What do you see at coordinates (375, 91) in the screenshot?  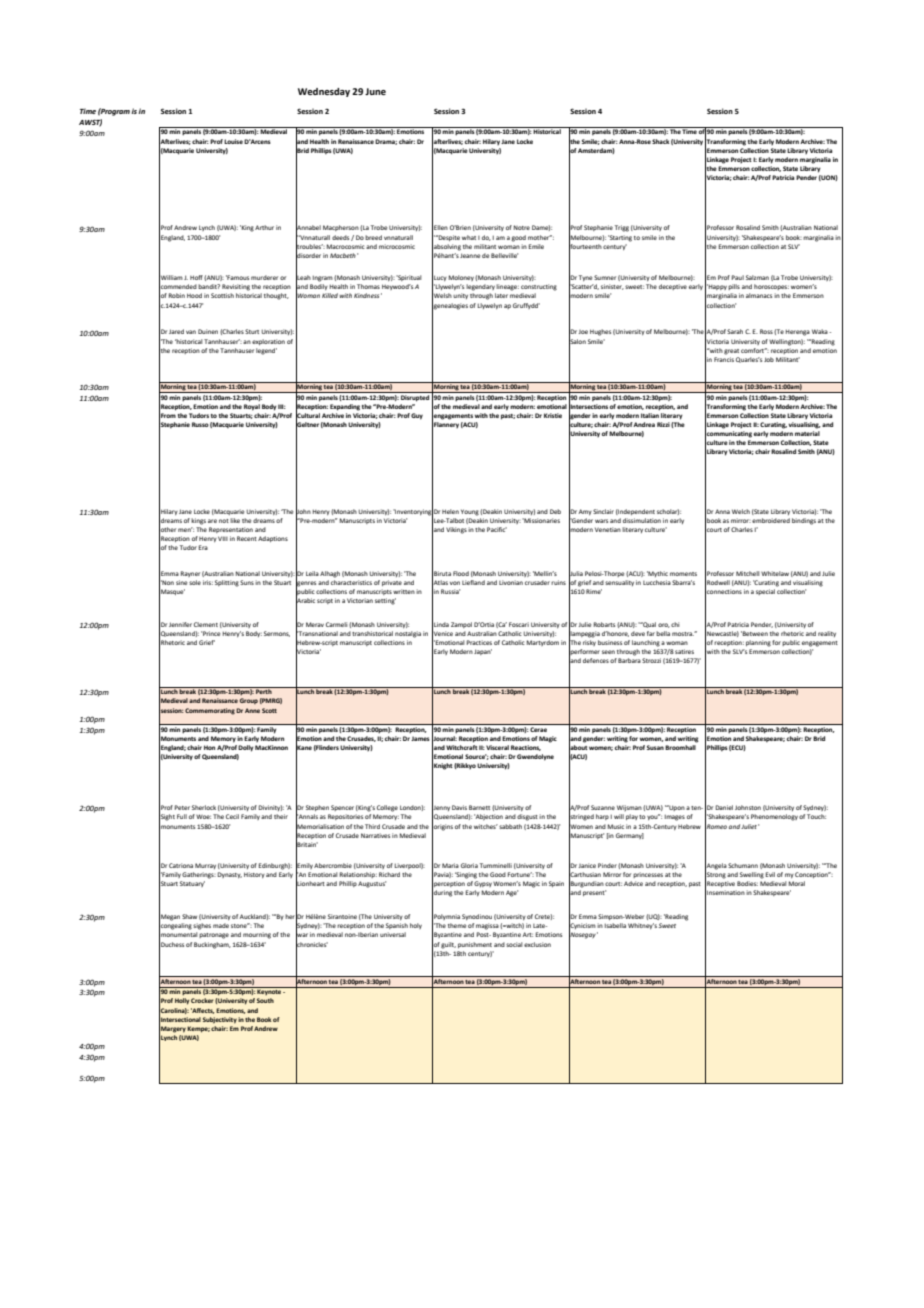 I see `June` at bounding box center [375, 91].
